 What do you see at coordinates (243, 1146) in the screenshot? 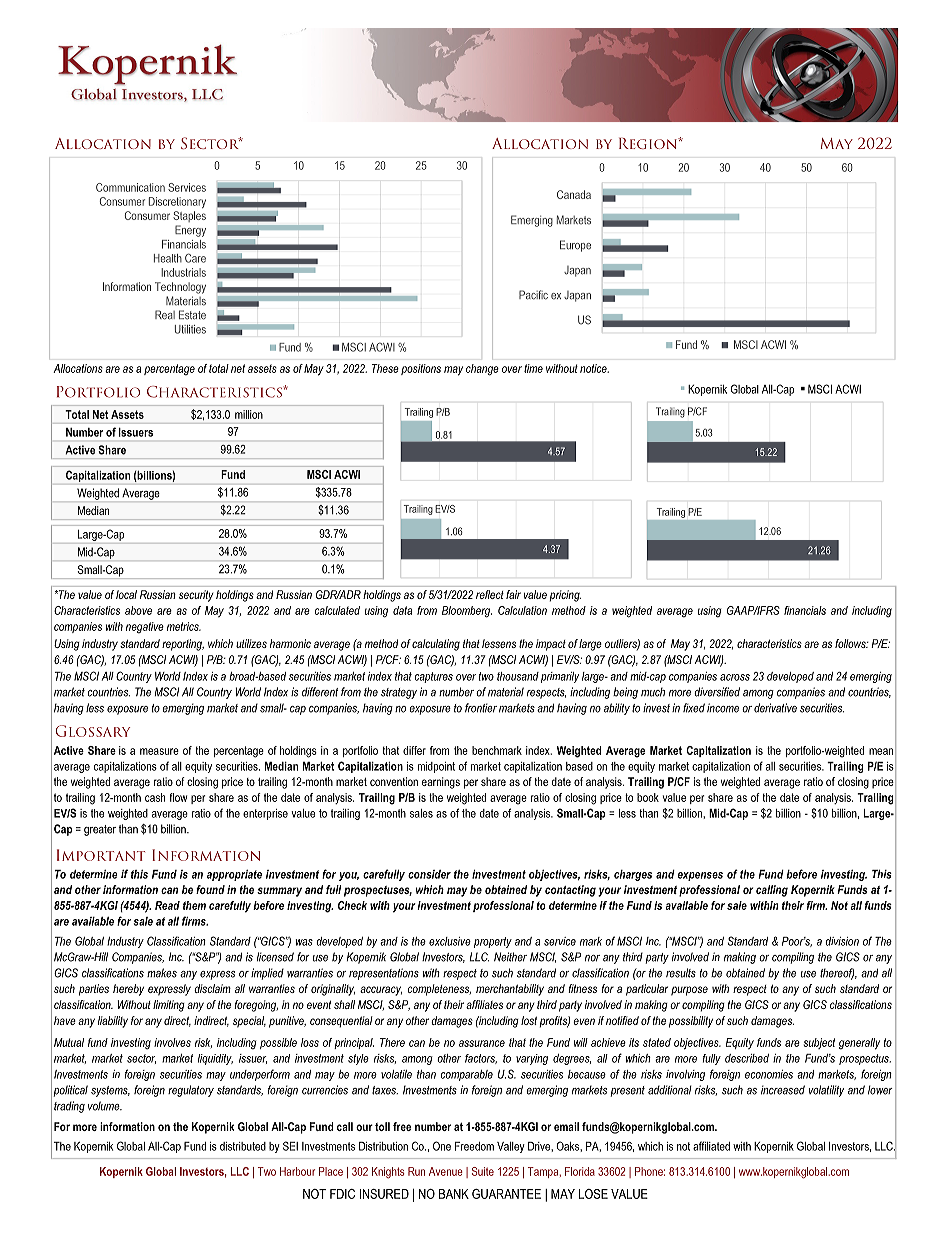
I see `distributed` at bounding box center [243, 1146].
